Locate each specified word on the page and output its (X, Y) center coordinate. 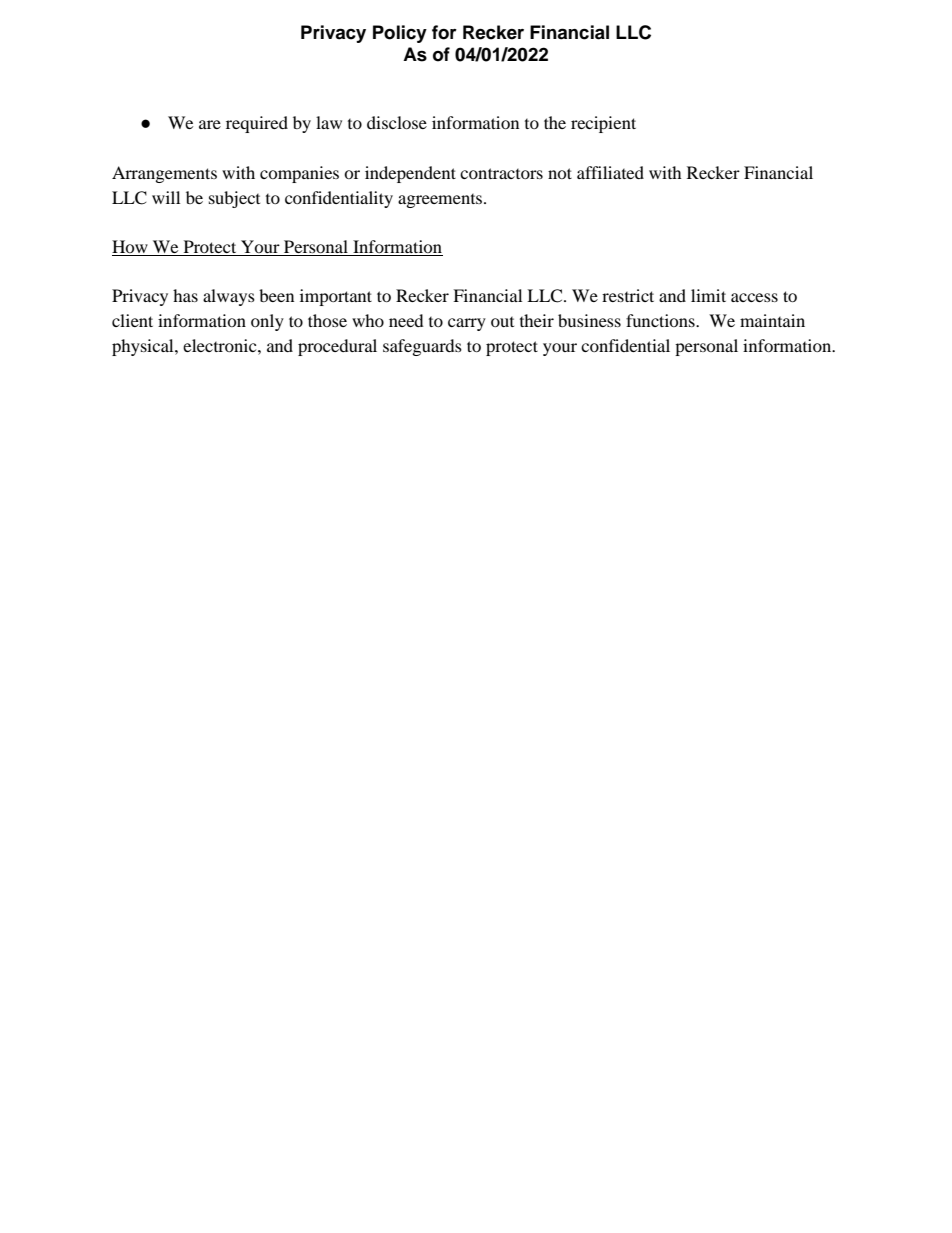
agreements (441, 201)
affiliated (610, 172)
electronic (221, 345)
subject (234, 199)
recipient (603, 124)
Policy (400, 34)
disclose (397, 122)
